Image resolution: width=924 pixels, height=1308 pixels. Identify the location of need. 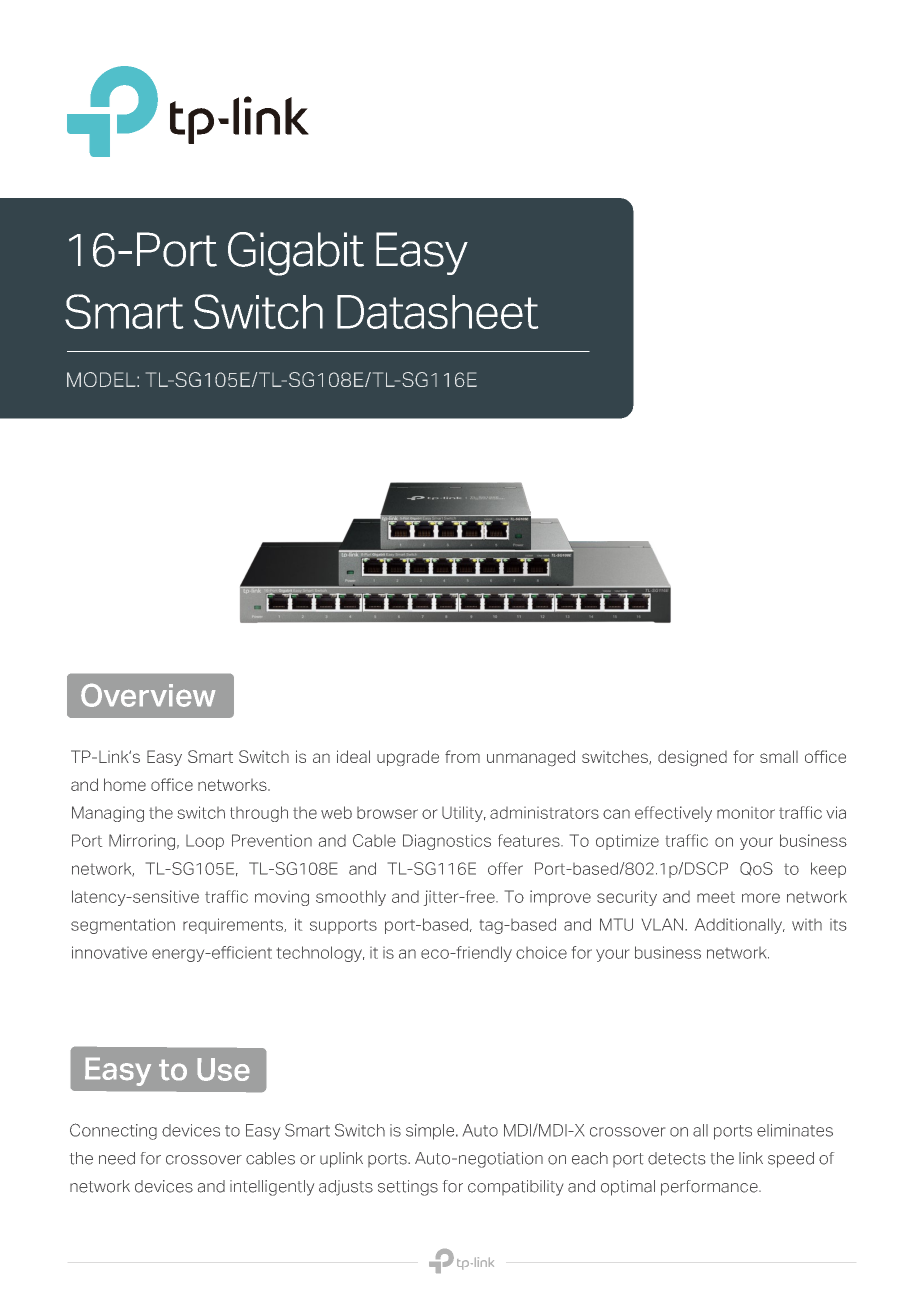
(117, 1158).
